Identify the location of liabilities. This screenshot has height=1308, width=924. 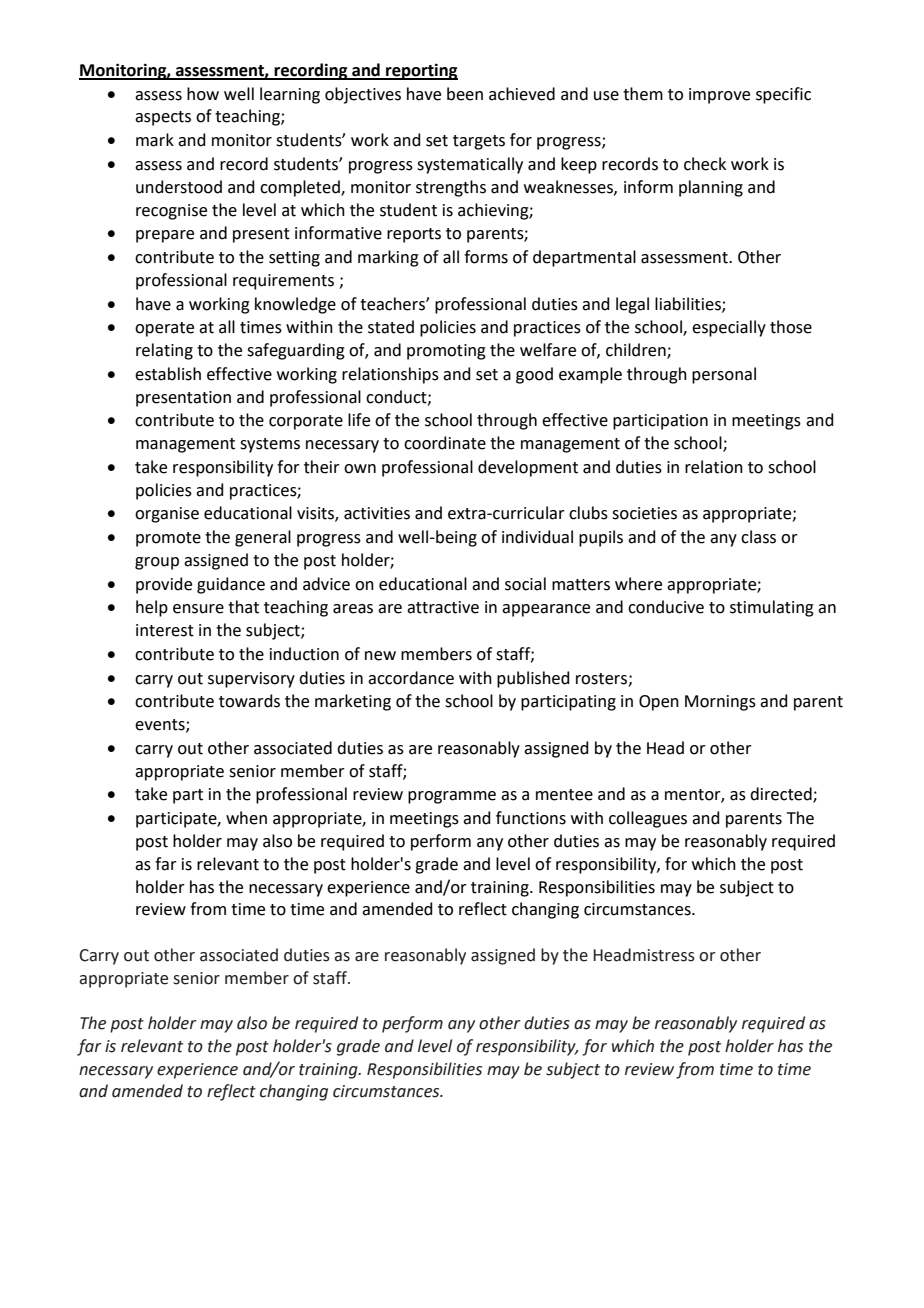
(689, 304).
